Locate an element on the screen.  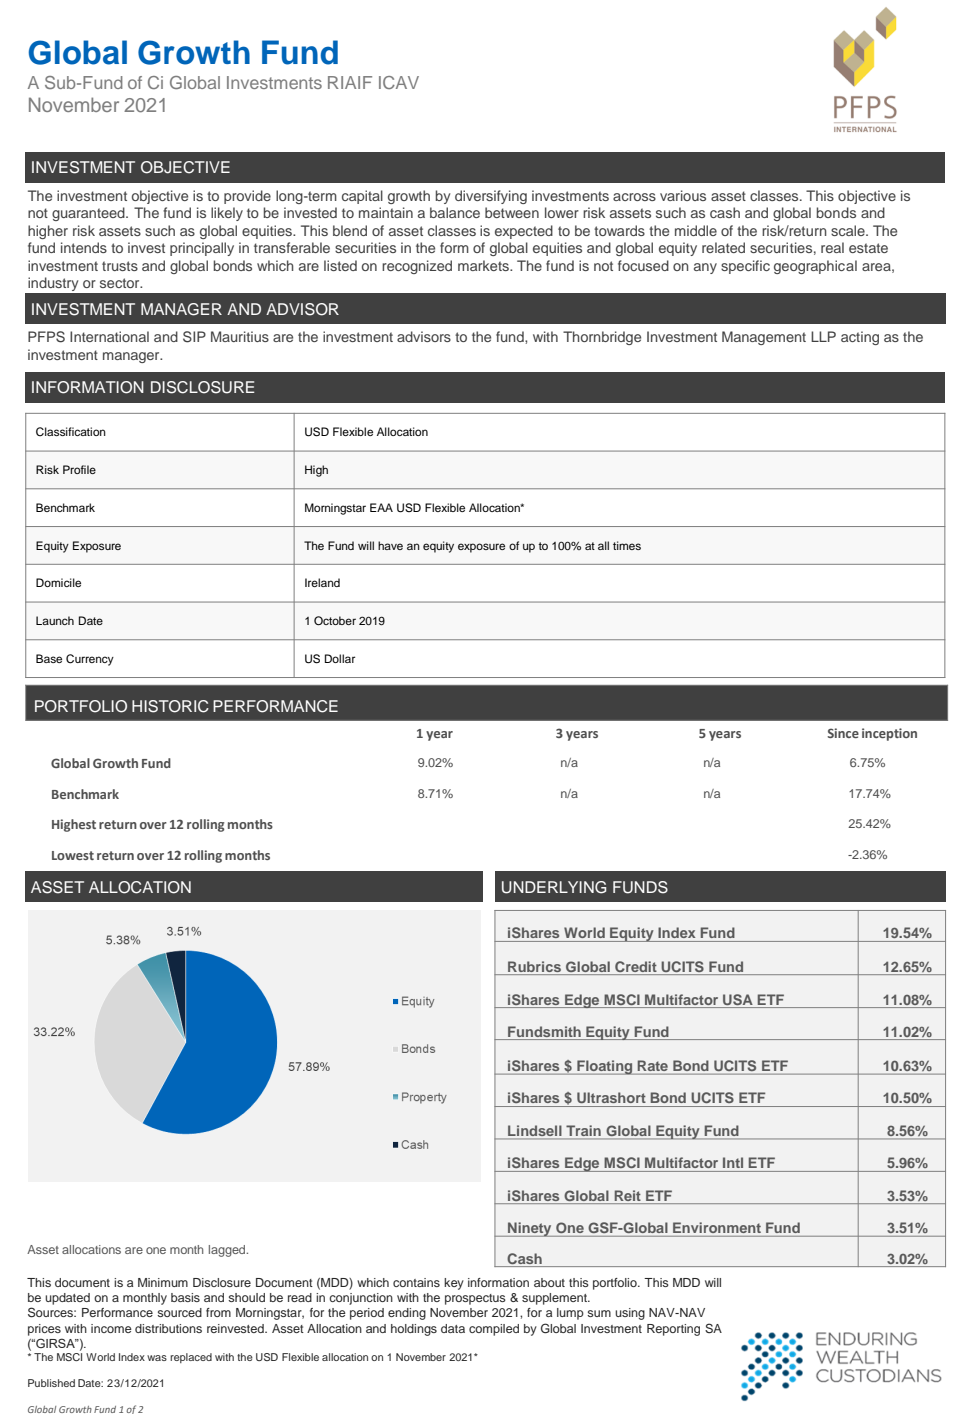
trusts is located at coordinates (120, 266).
